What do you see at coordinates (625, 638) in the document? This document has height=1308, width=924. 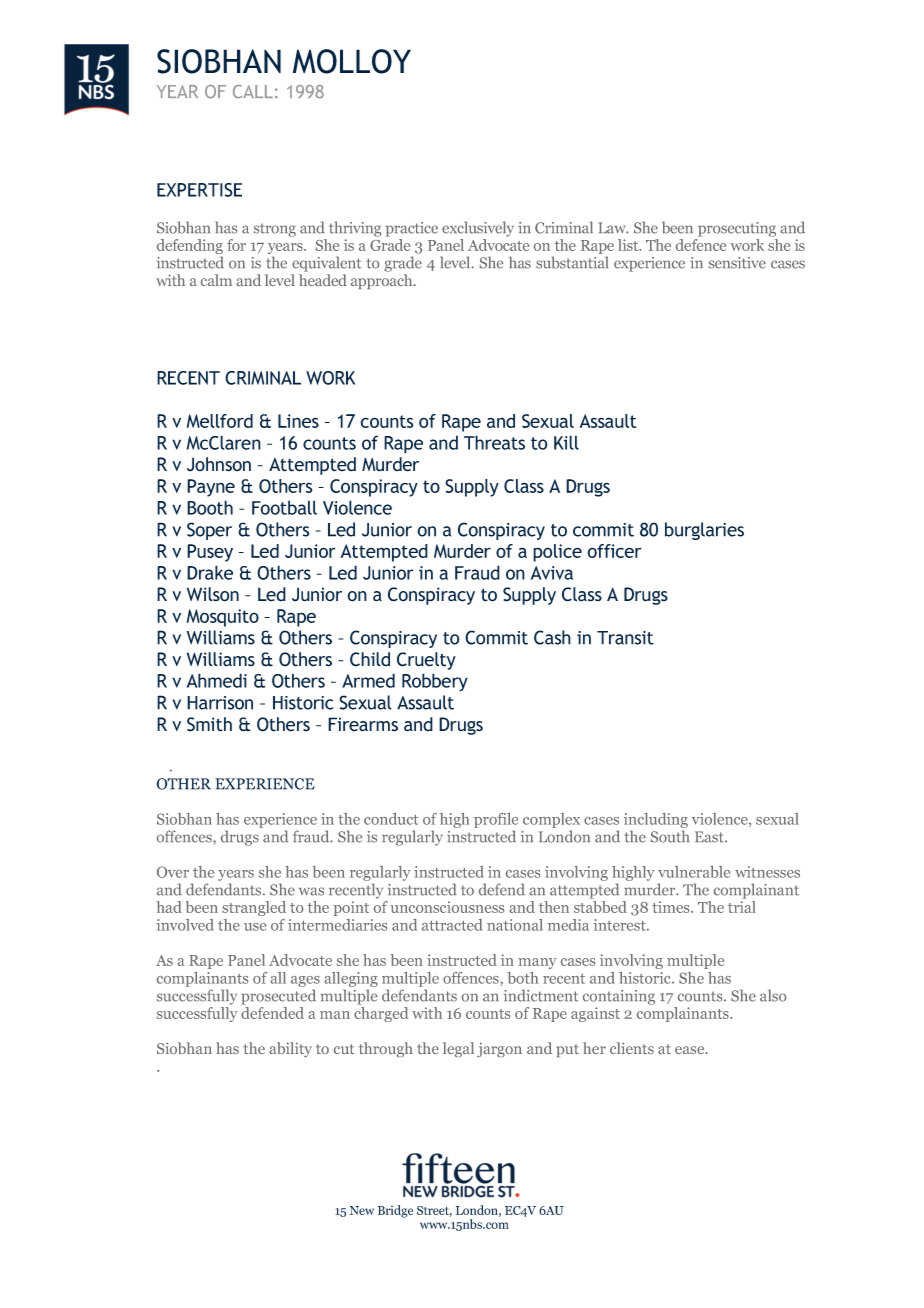 I see `Transit` at bounding box center [625, 638].
